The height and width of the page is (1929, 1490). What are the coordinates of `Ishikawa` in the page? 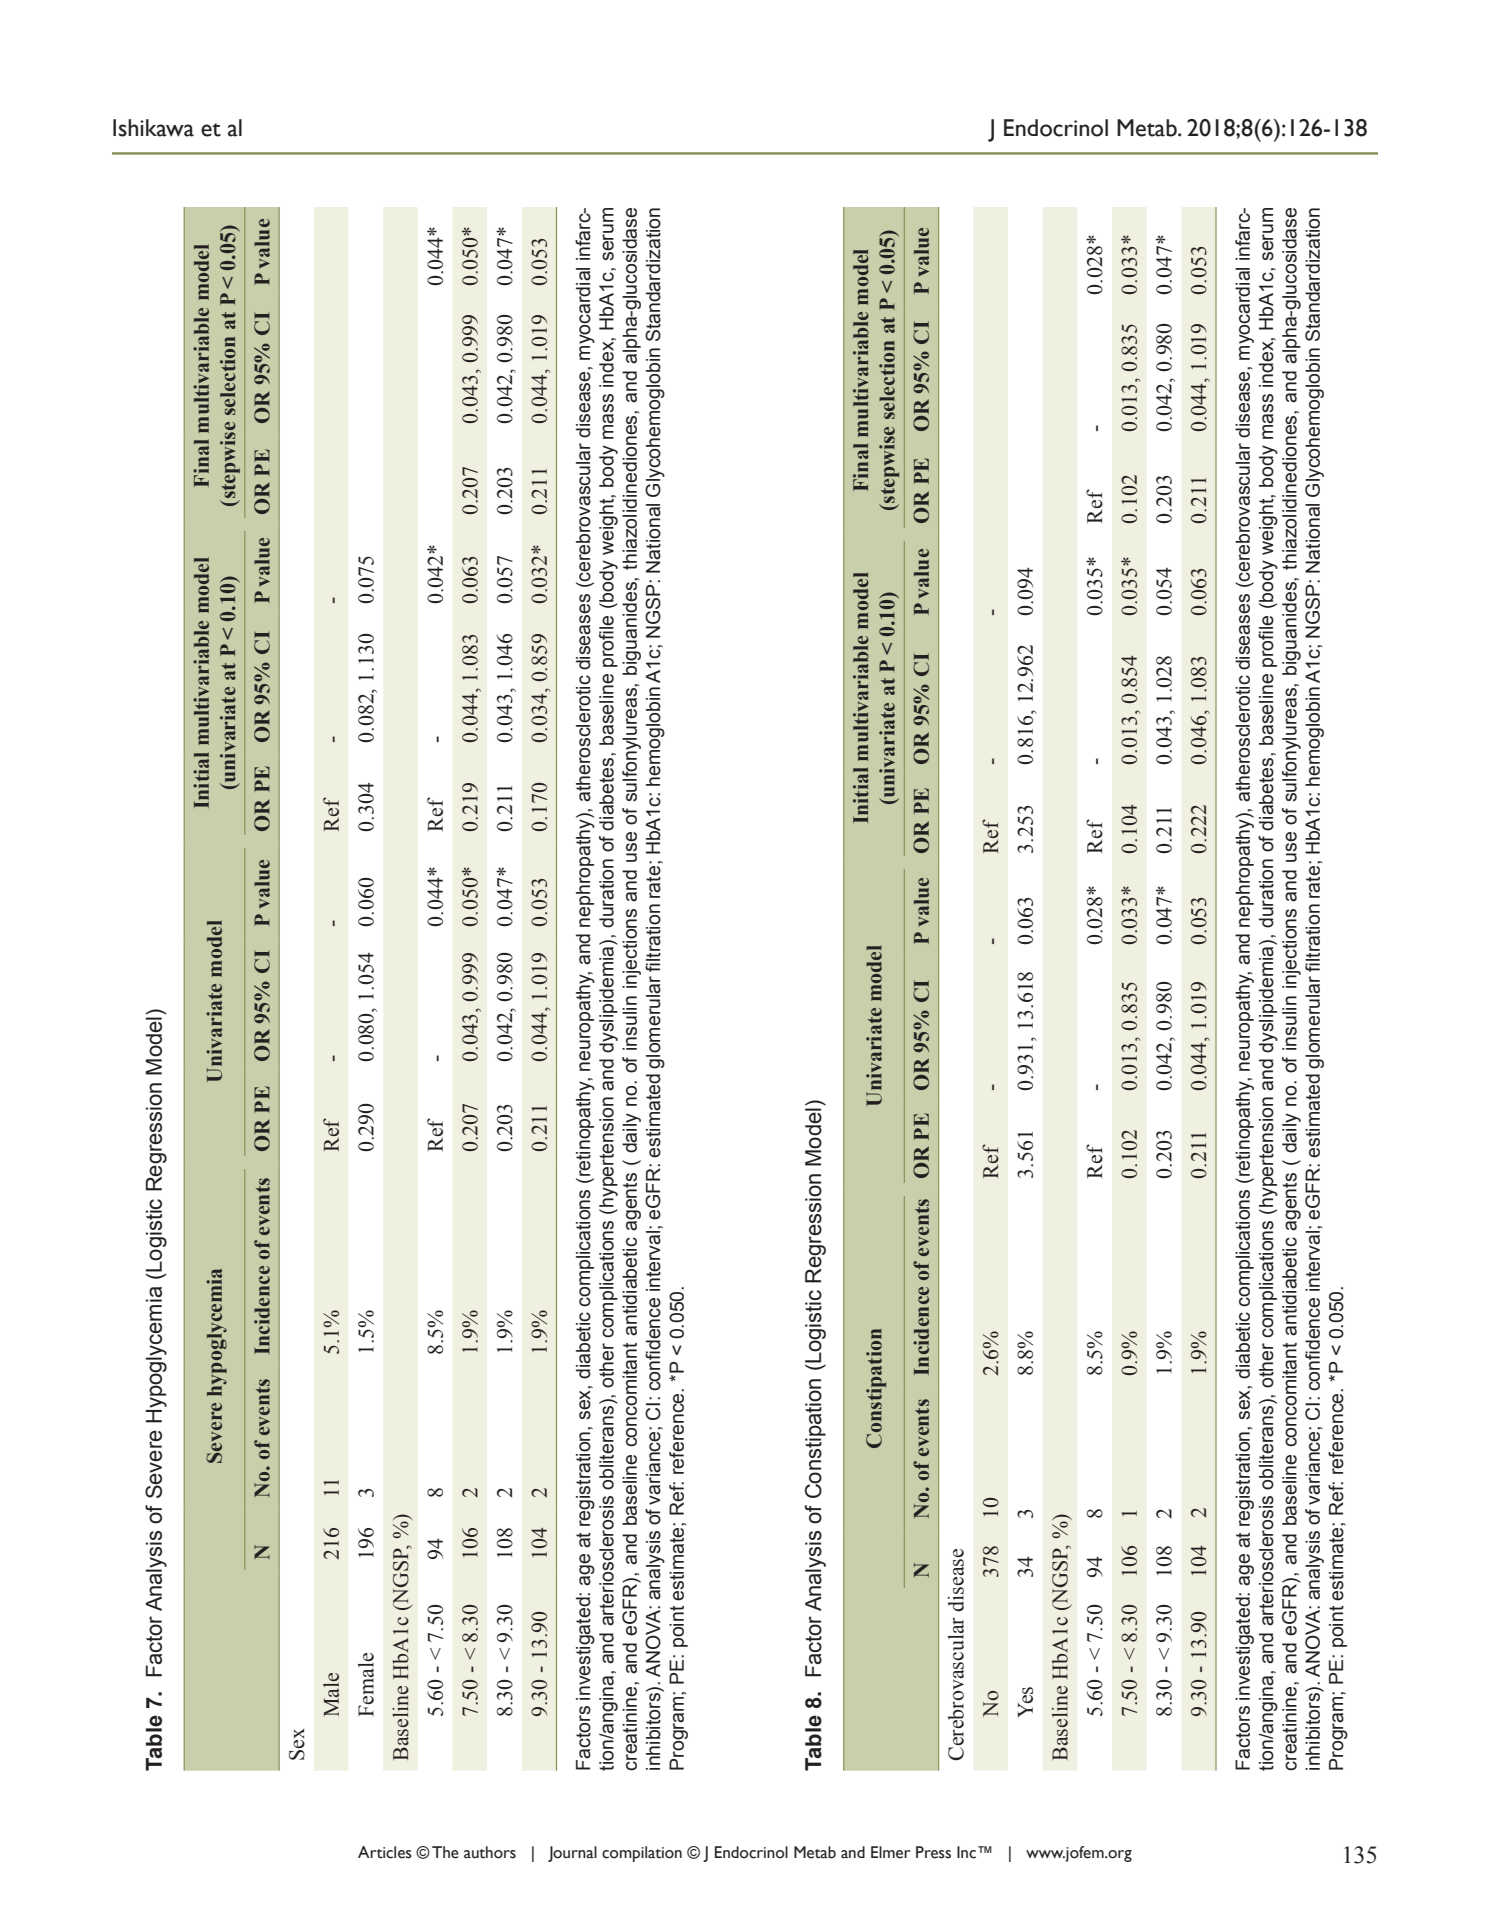 It's located at (153, 128).
